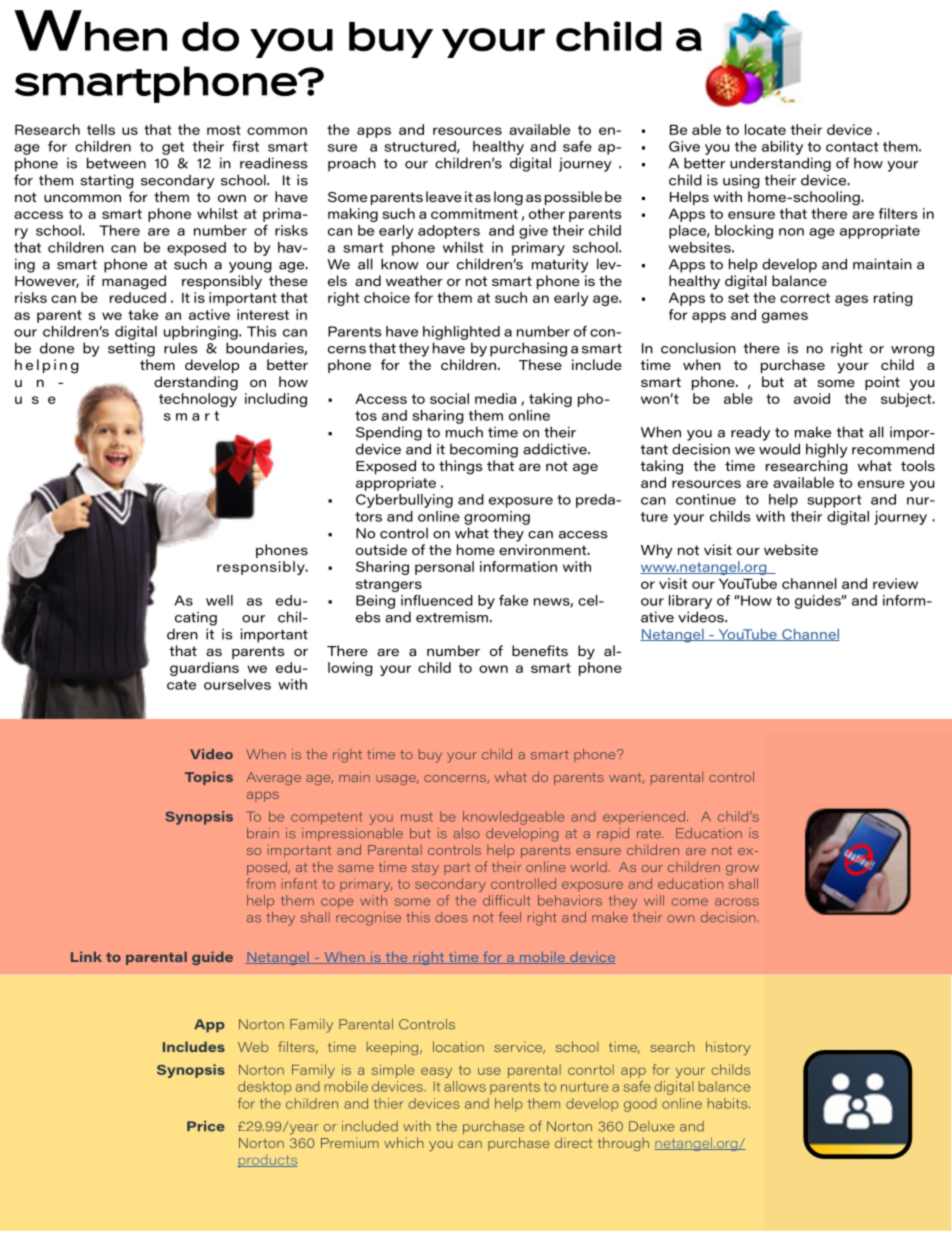  Describe the element at coordinates (651, 1126) in the image. I see `Deluxe` at that location.
